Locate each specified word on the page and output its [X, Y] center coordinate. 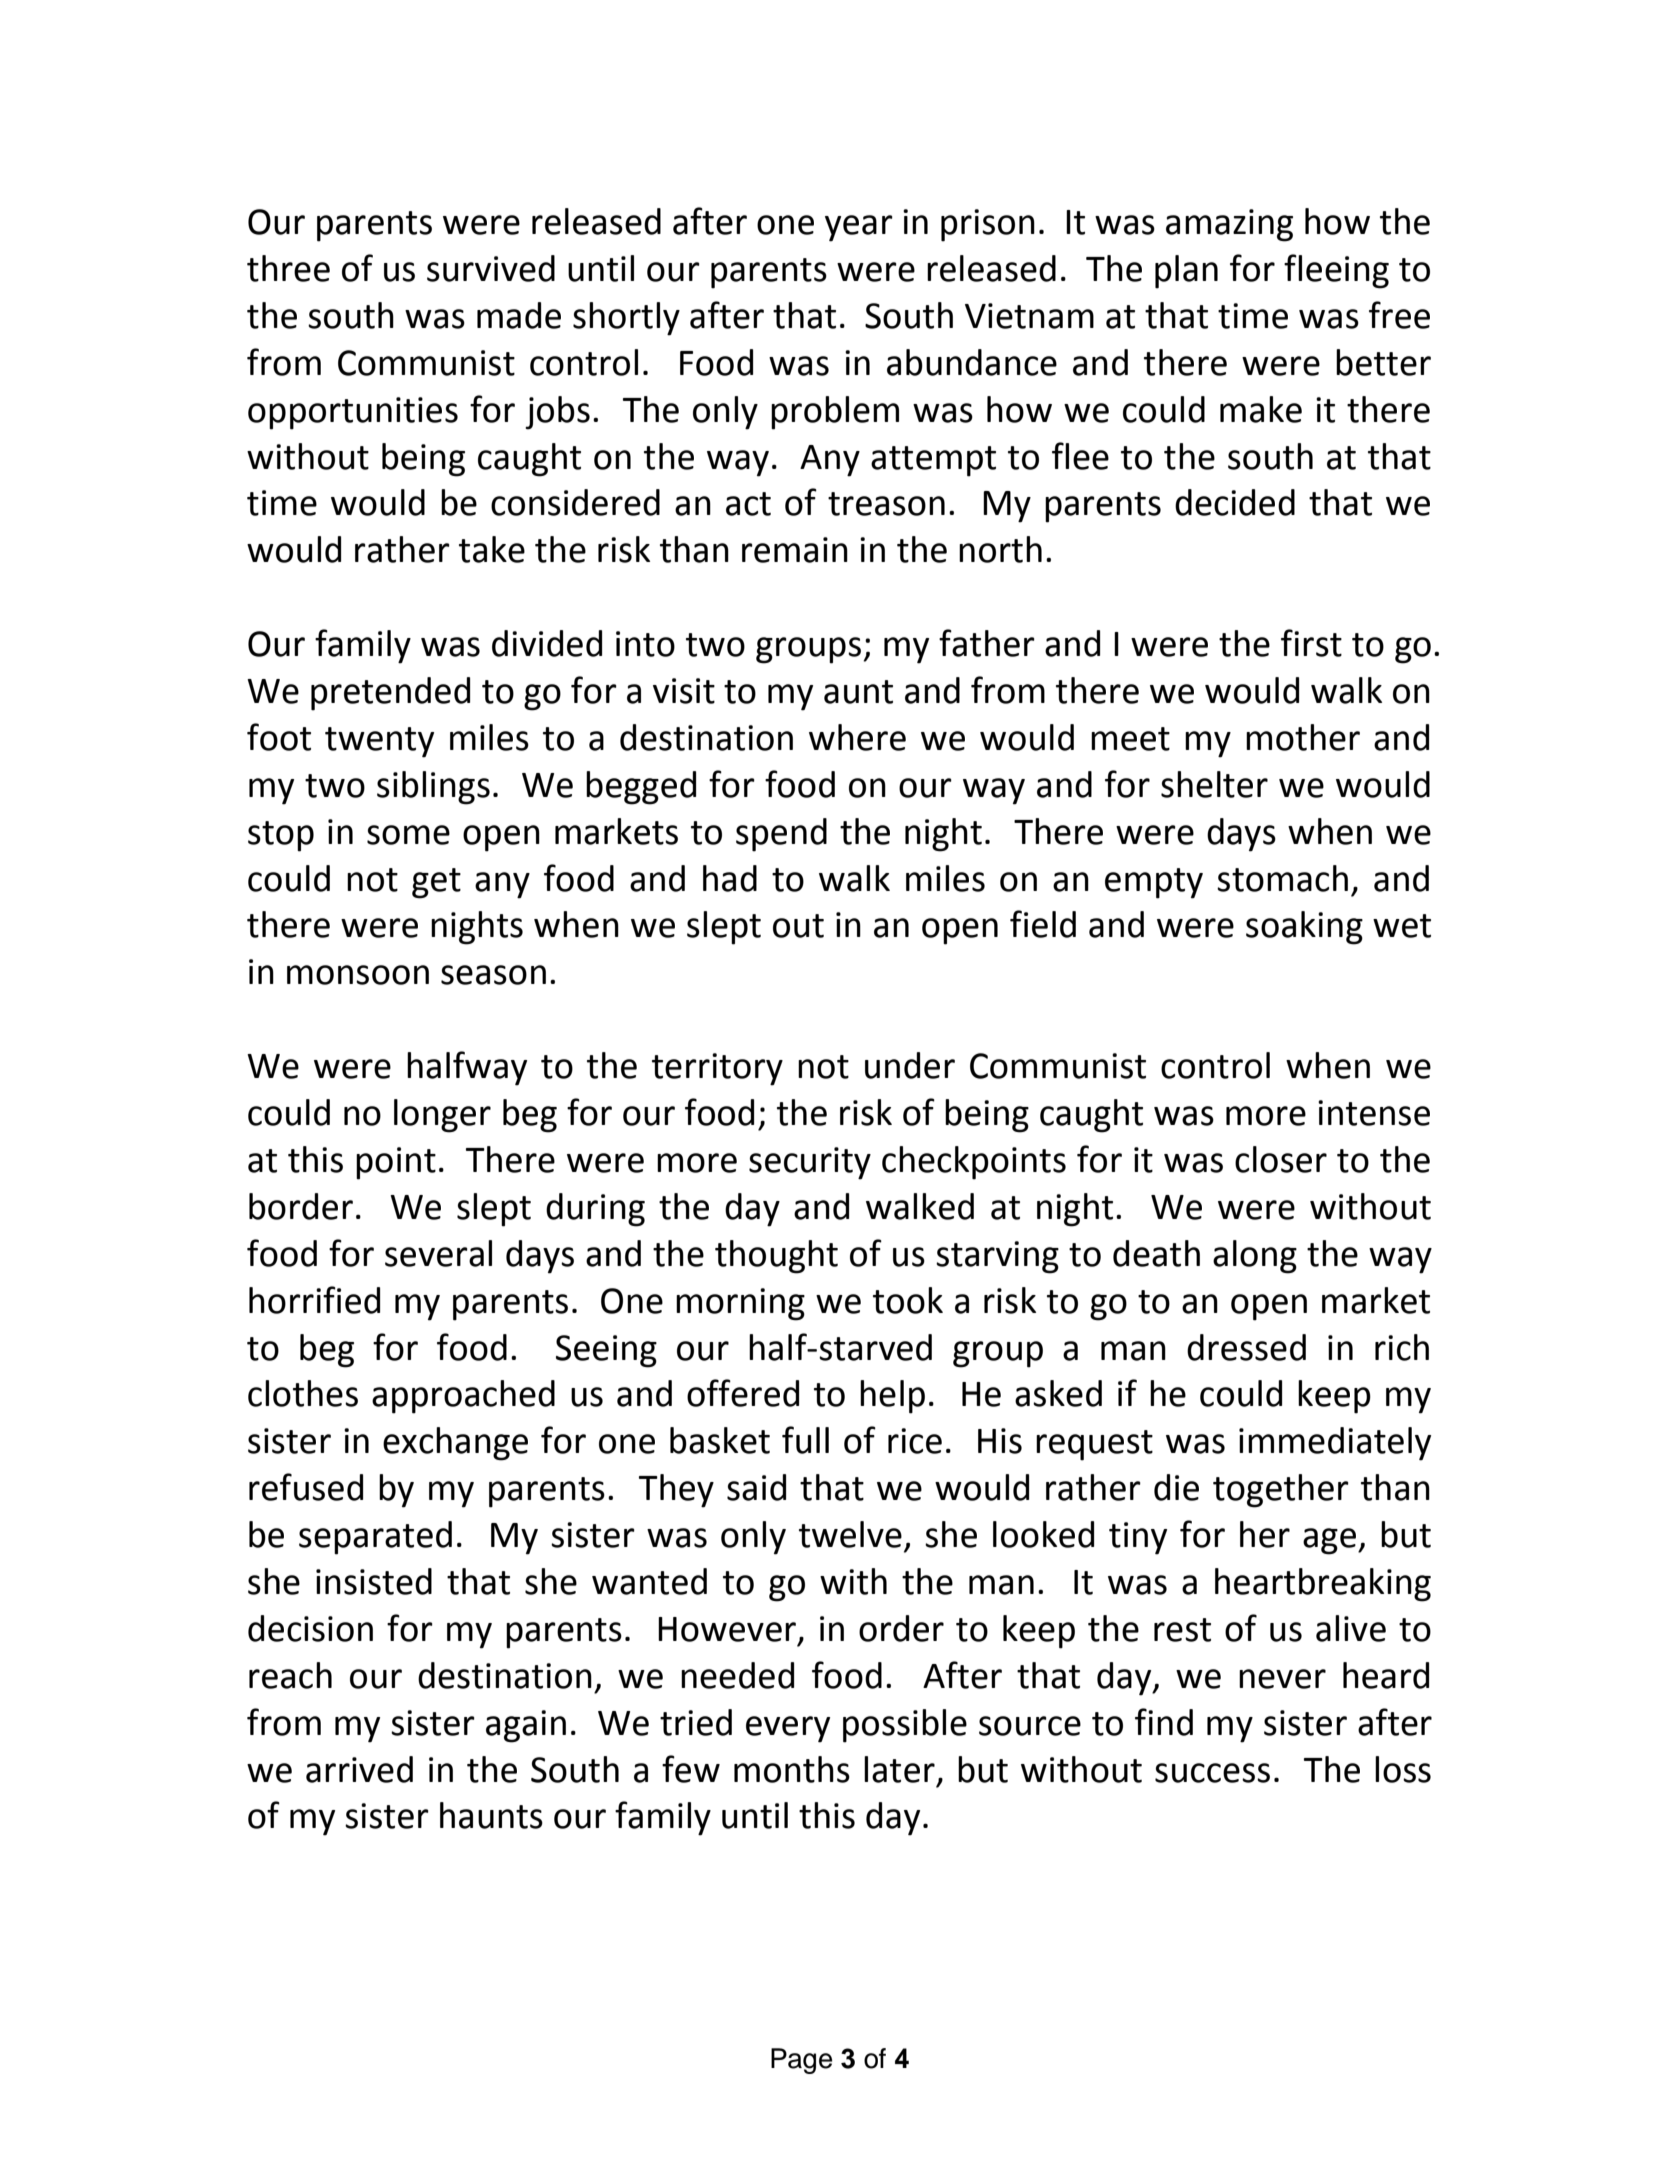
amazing [1229, 225]
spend [781, 835]
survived [491, 268]
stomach [1282, 878]
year [859, 228]
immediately [1335, 1444]
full [805, 1440]
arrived [359, 1769]
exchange [455, 1444]
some [408, 835]
